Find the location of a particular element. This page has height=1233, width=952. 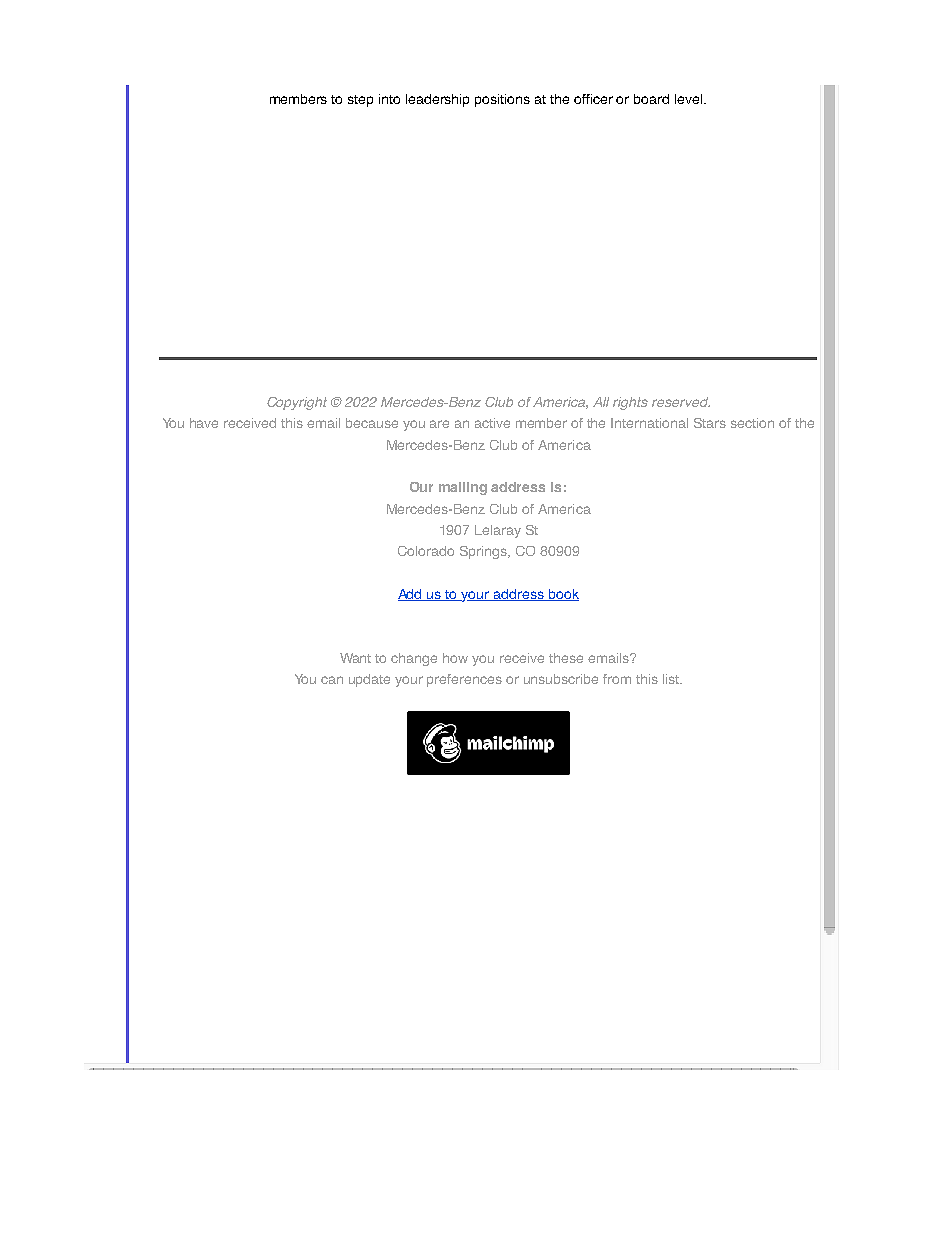

list is located at coordinates (672, 679).
